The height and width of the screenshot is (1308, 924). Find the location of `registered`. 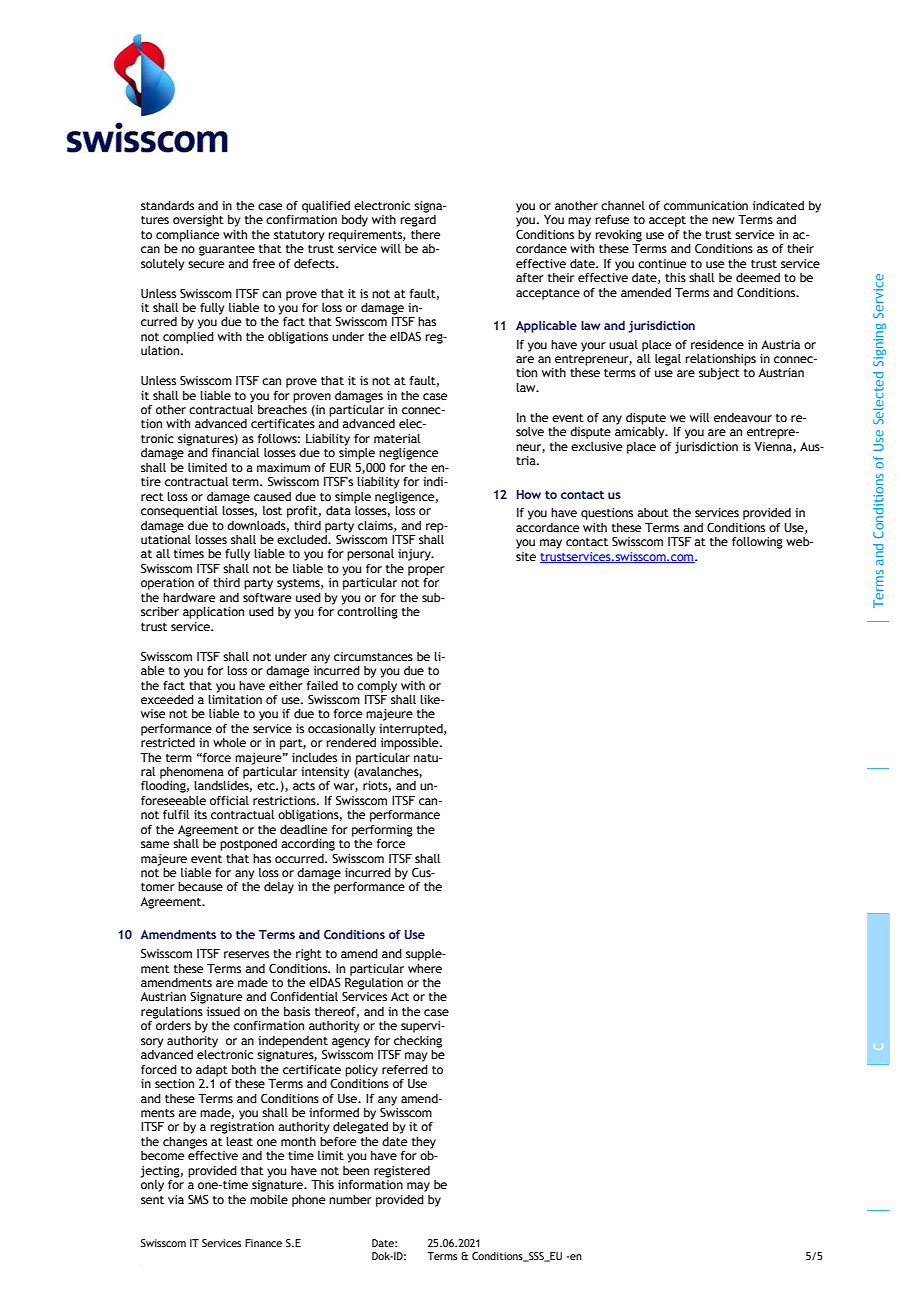

registered is located at coordinates (402, 1172).
